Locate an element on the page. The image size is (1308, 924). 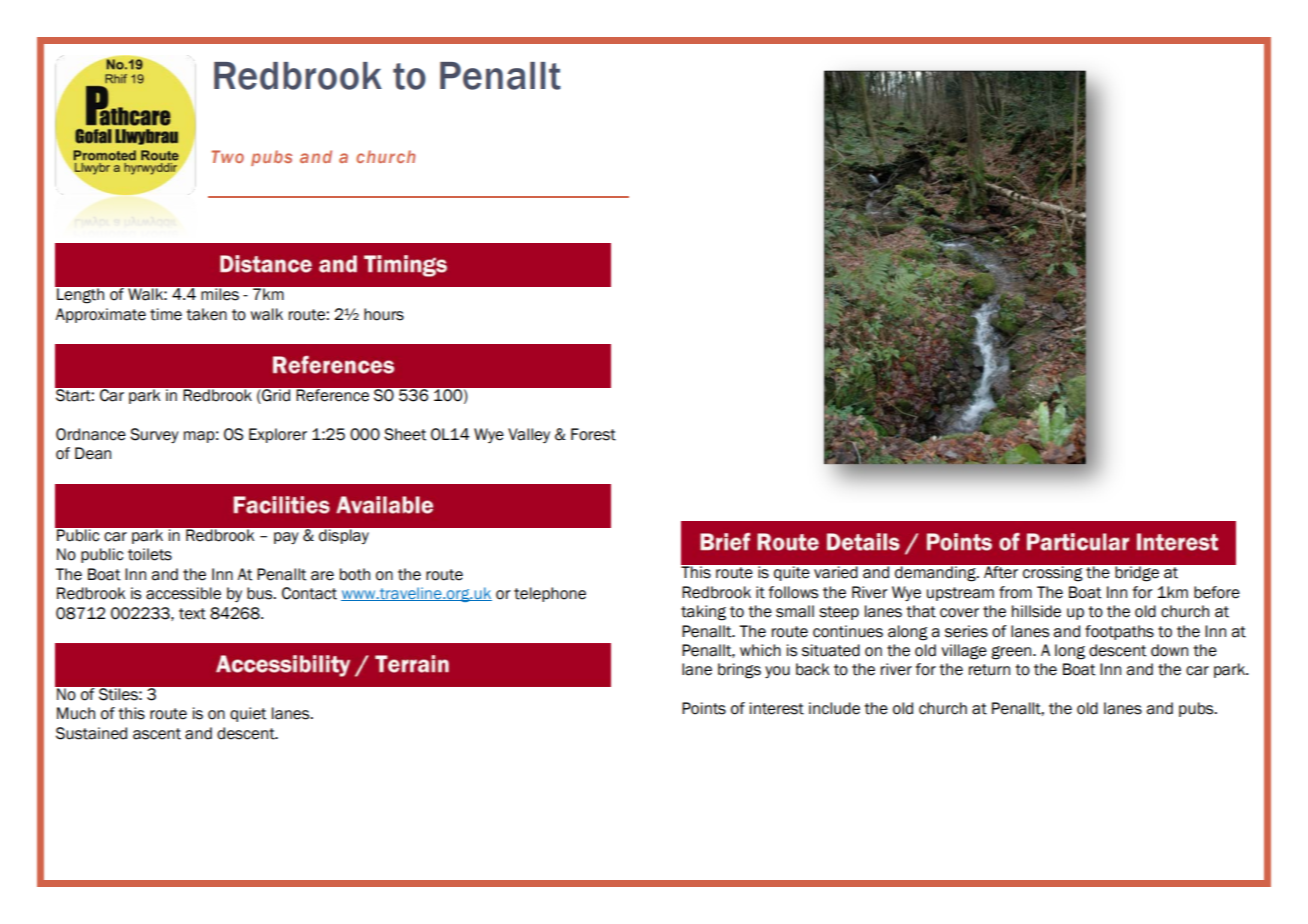
hours is located at coordinates (384, 314).
